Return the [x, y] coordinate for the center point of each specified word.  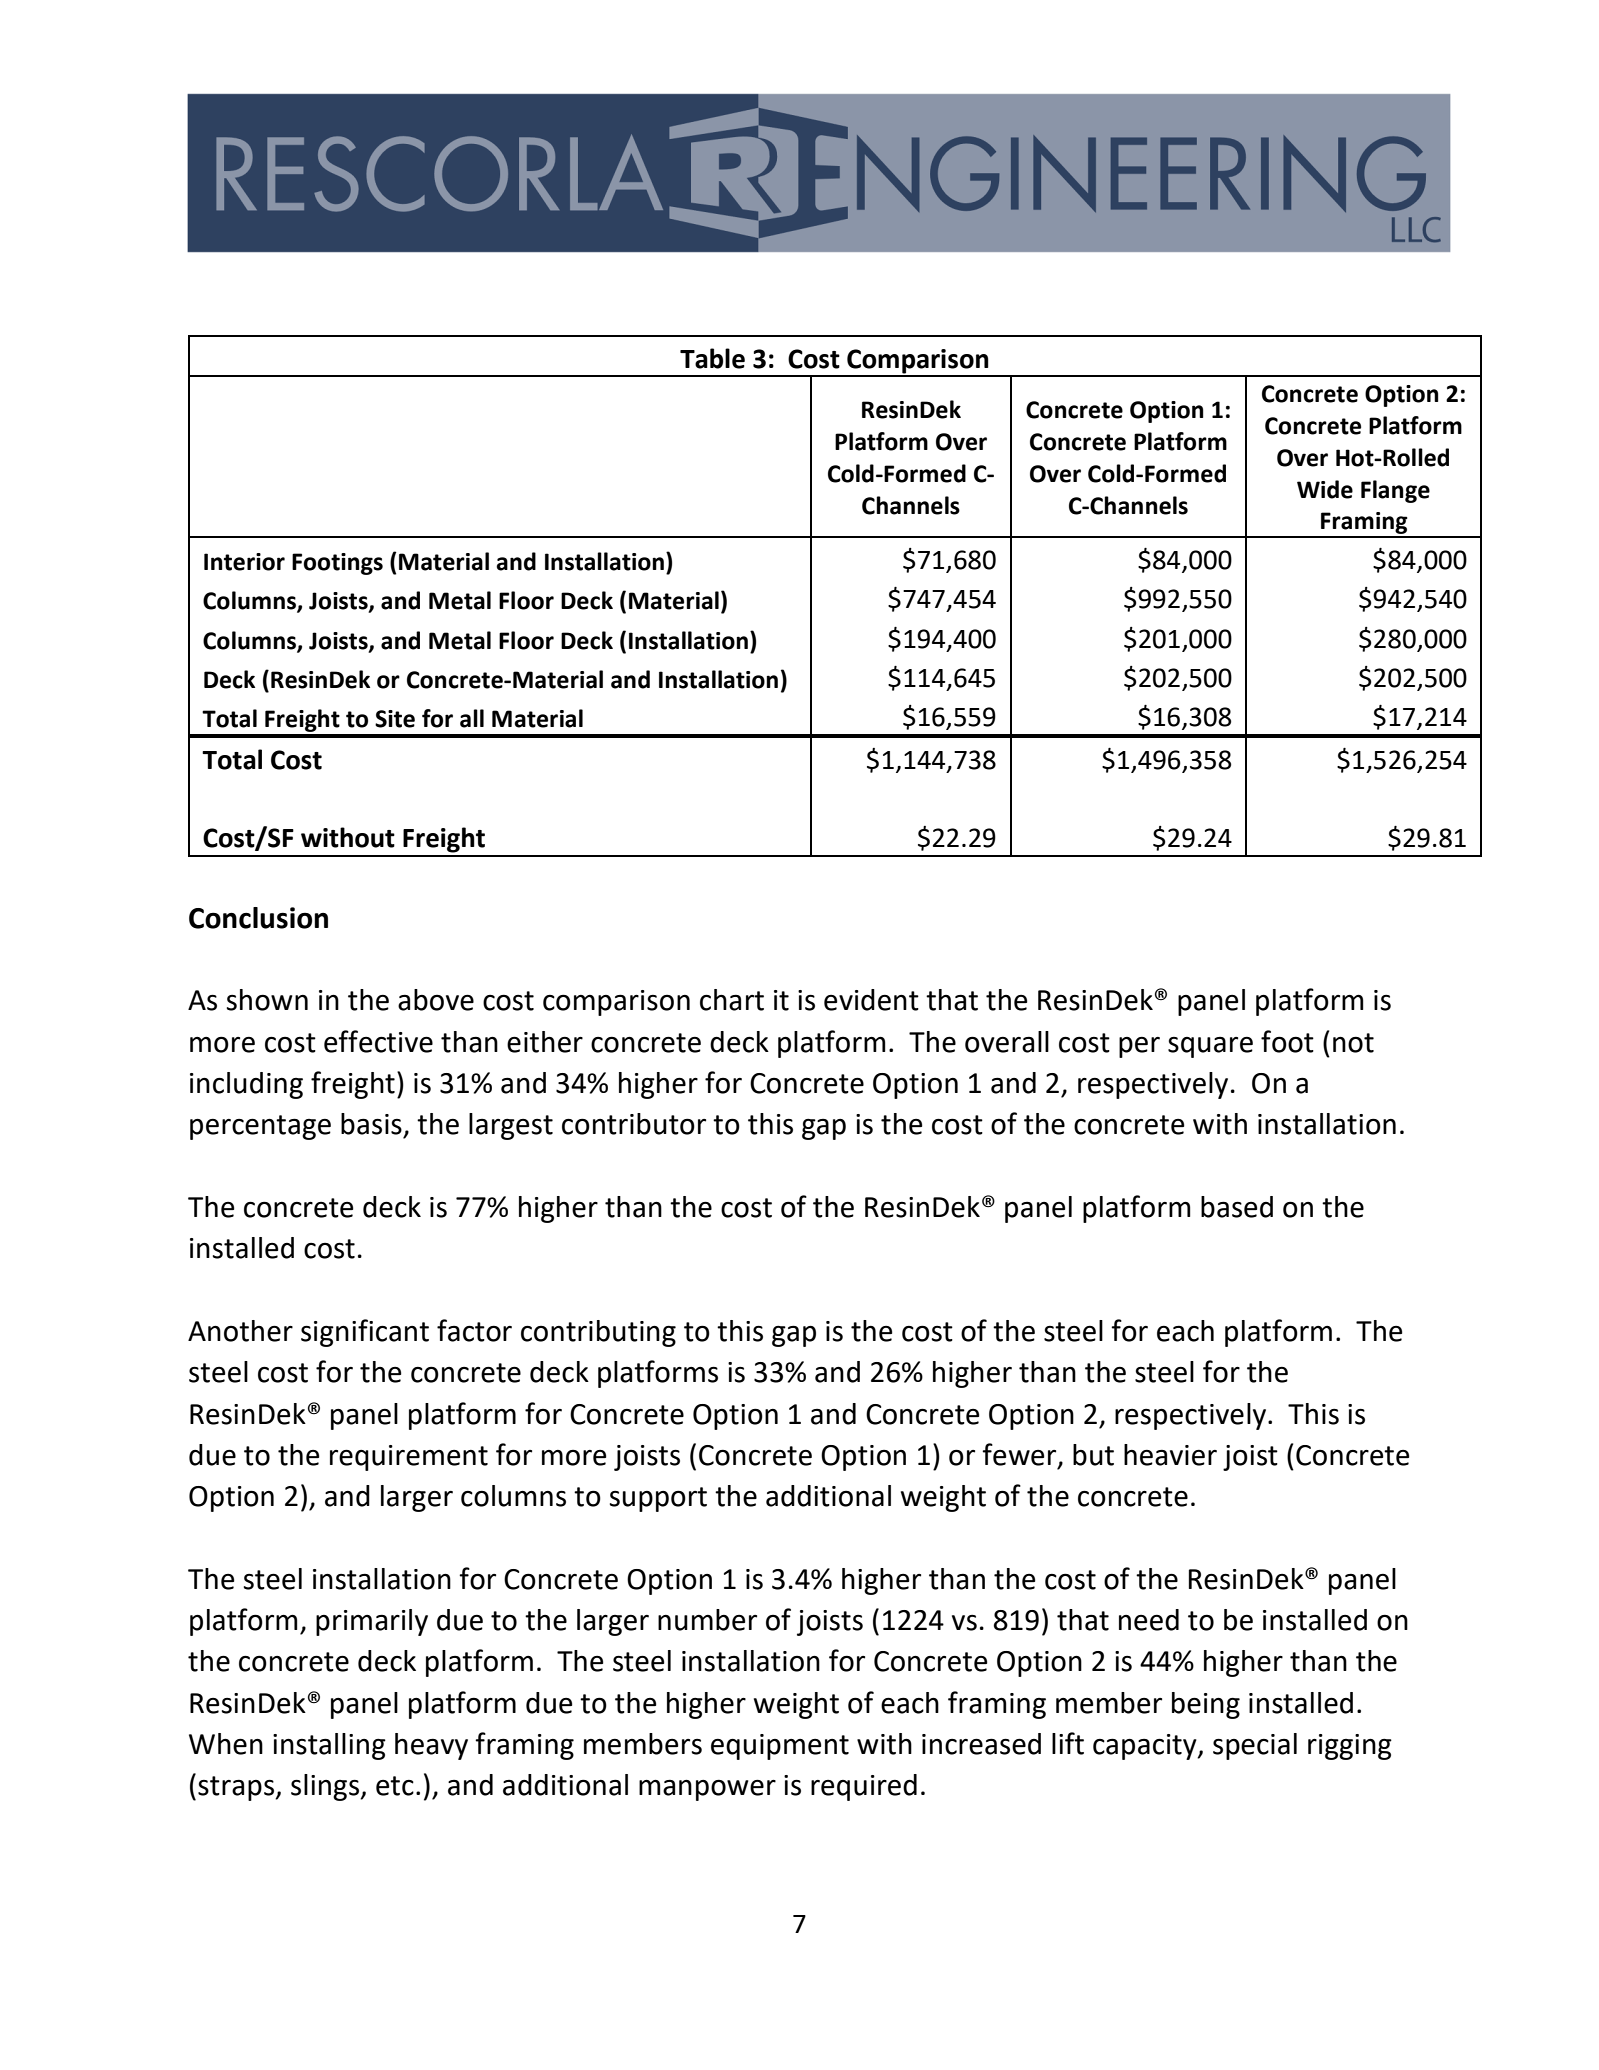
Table [712, 358]
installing [329, 1746]
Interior [244, 562]
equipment [780, 1747]
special [1255, 1746]
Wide [1325, 489]
